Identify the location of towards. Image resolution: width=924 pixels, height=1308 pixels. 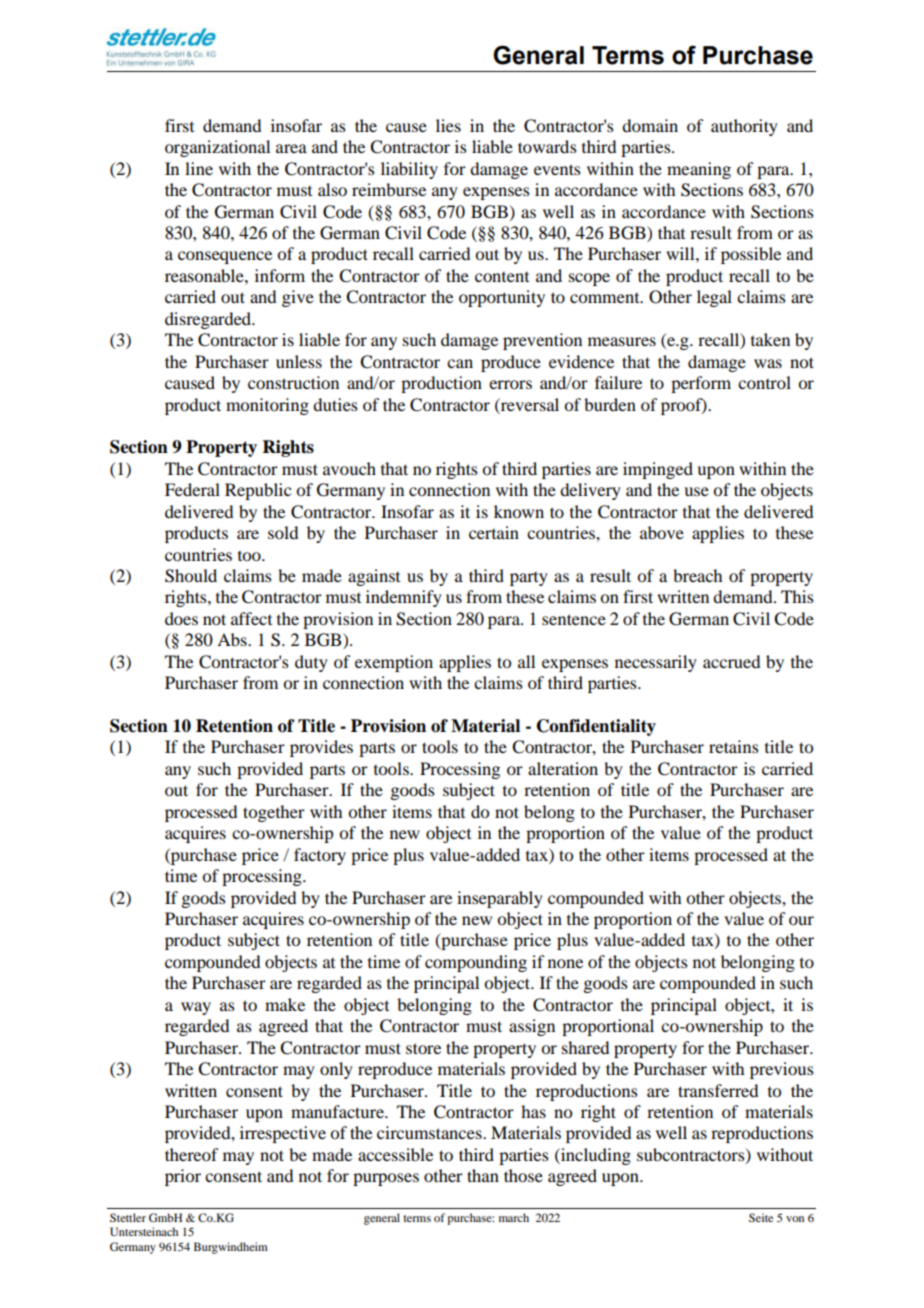
(547, 146).
